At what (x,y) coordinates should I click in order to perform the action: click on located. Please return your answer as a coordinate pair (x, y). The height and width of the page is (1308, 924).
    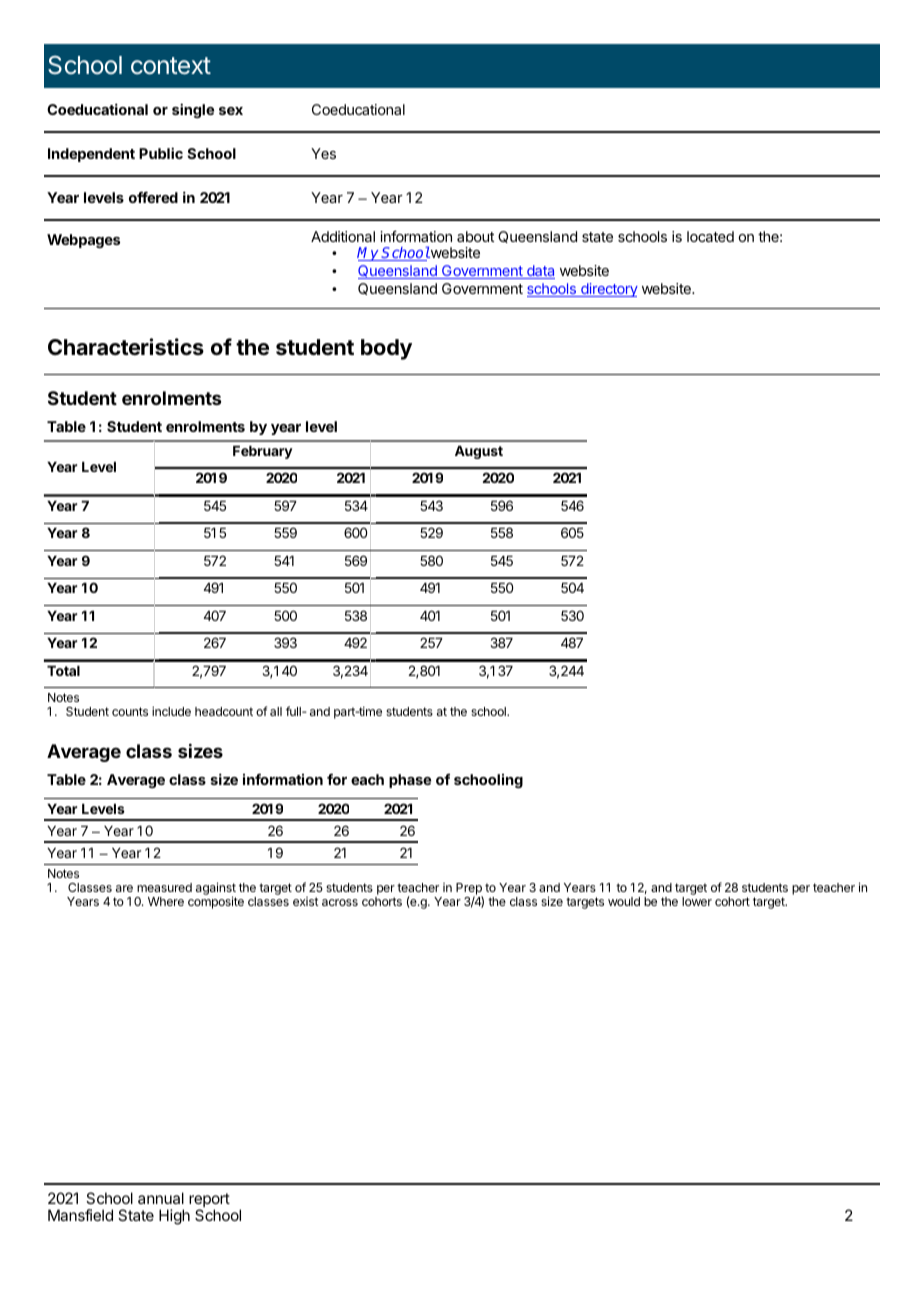
    Looking at the image, I should click on (710, 236).
